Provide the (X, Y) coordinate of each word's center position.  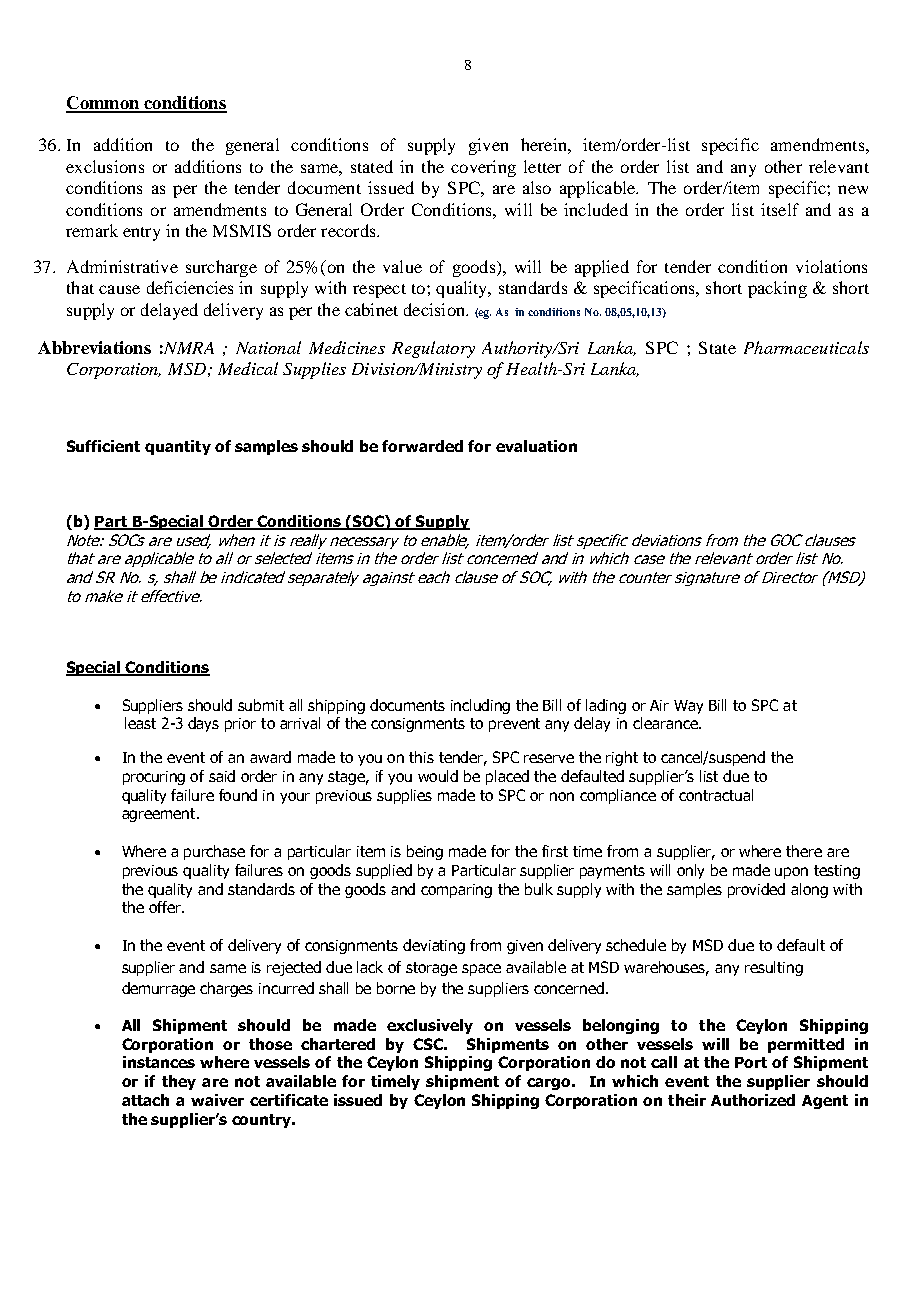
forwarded (422, 446)
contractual (716, 795)
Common (104, 104)
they (179, 1082)
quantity (178, 447)
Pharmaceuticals (806, 347)
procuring (154, 778)
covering (483, 168)
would (438, 776)
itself (780, 209)
